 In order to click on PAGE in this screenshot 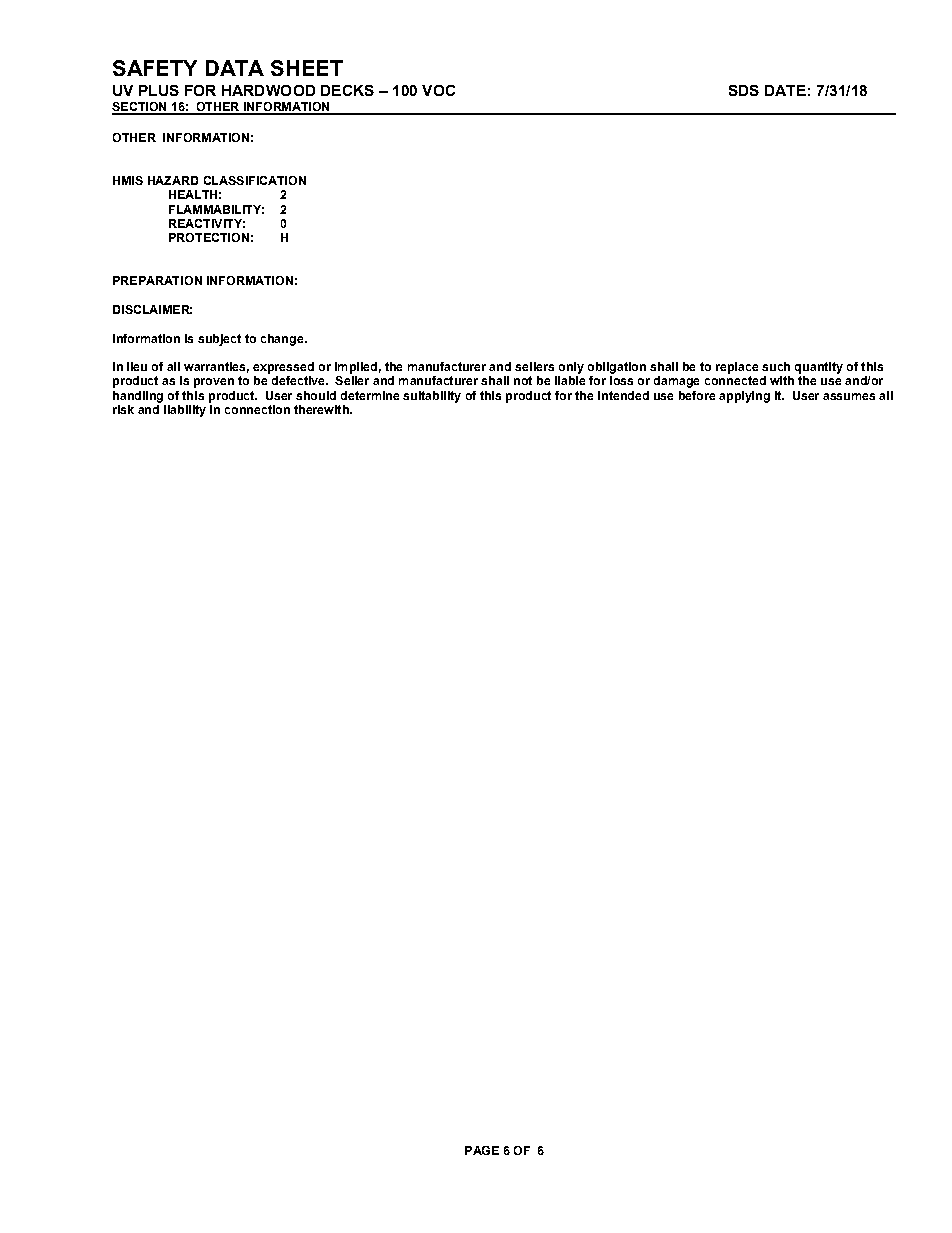, I will do `click(482, 1150)`.
